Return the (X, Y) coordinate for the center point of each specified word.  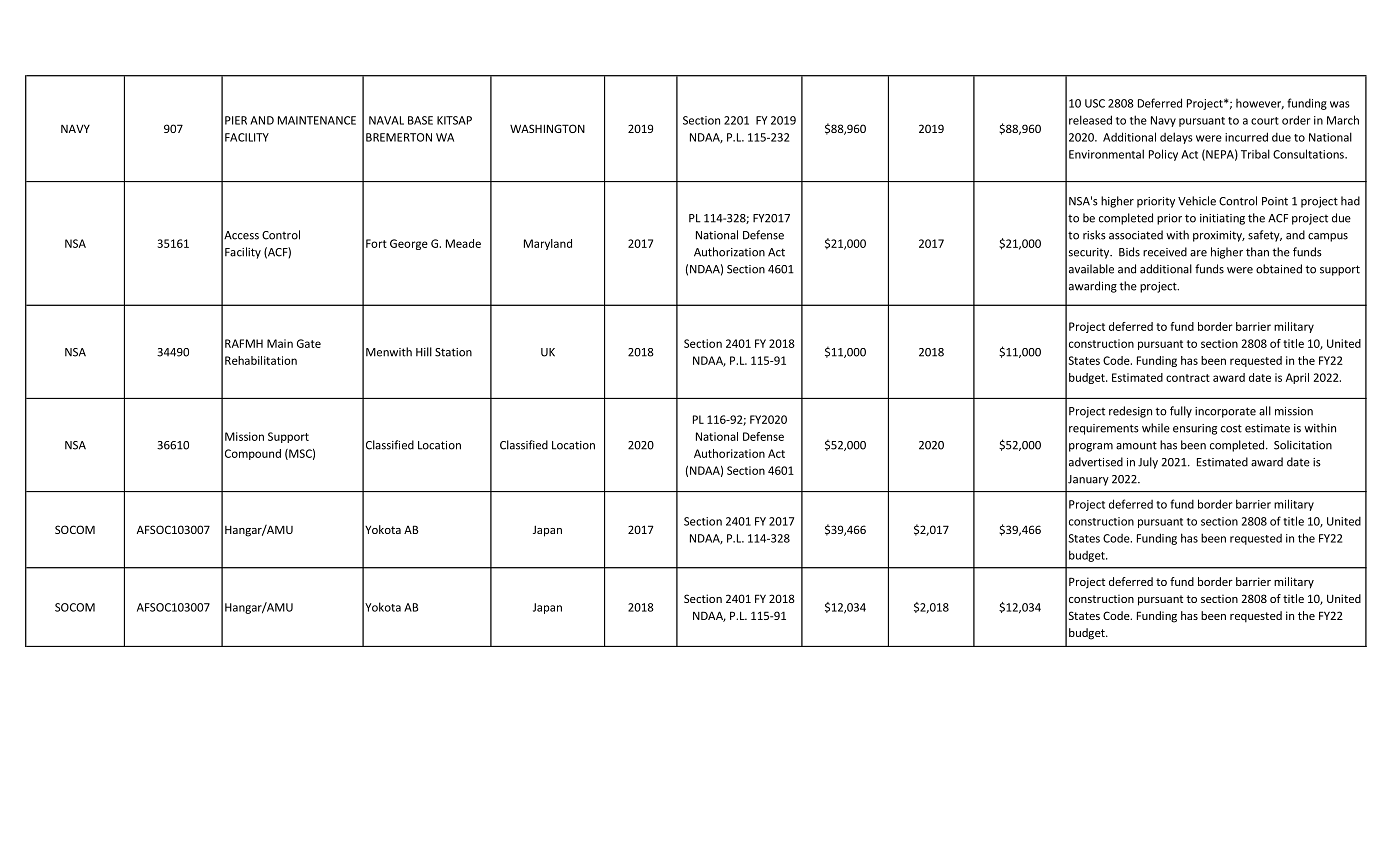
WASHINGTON (547, 128)
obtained (1279, 269)
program (1091, 447)
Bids (1129, 252)
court (1265, 121)
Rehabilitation (261, 360)
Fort (376, 243)
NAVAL (386, 120)
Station (453, 352)
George (409, 244)
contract (1188, 378)
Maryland (548, 244)
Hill (424, 352)
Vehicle (1197, 201)
